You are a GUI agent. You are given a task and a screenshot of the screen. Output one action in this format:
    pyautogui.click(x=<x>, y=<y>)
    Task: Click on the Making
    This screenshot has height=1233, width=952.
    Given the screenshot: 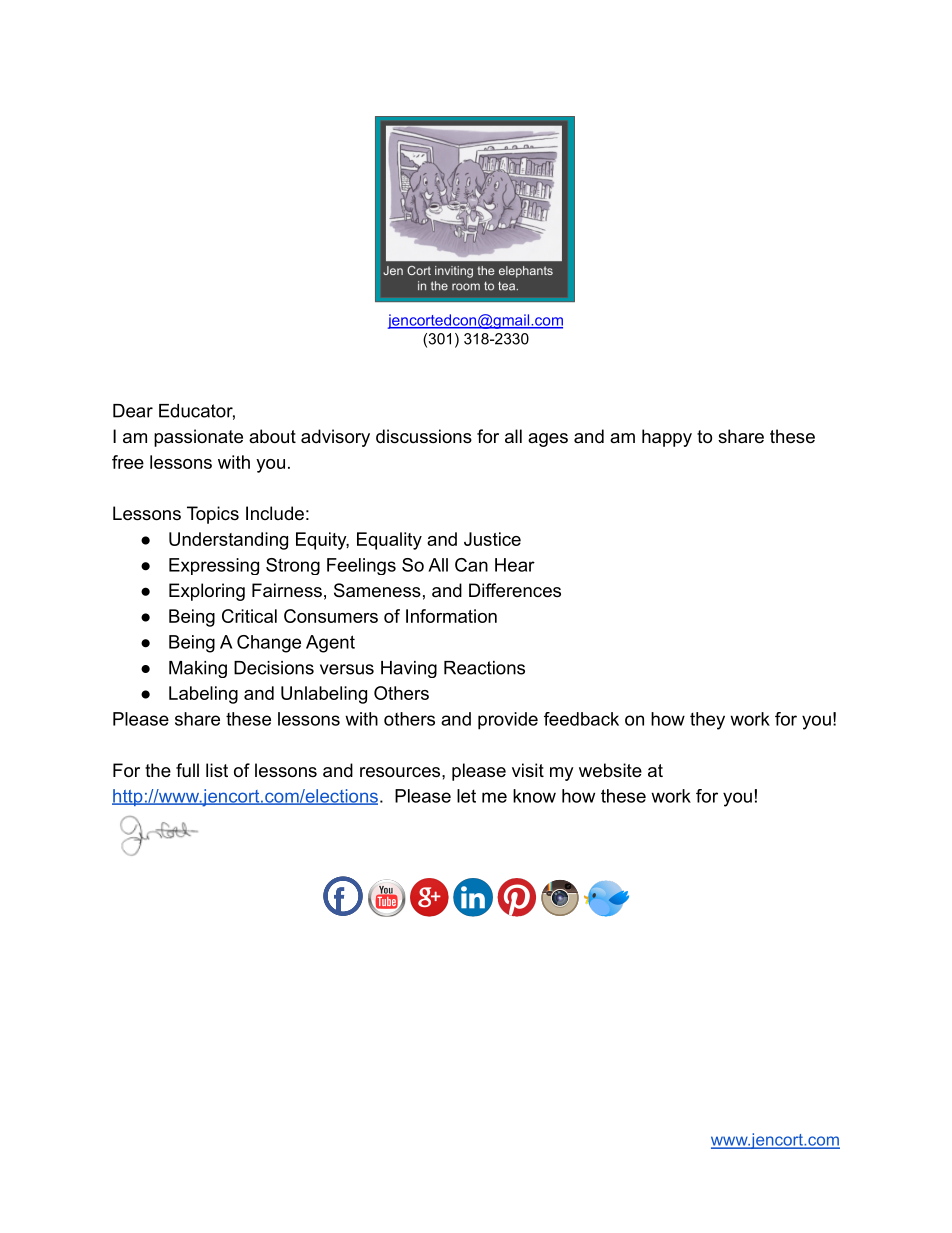 What is the action you would take?
    pyautogui.click(x=198, y=669)
